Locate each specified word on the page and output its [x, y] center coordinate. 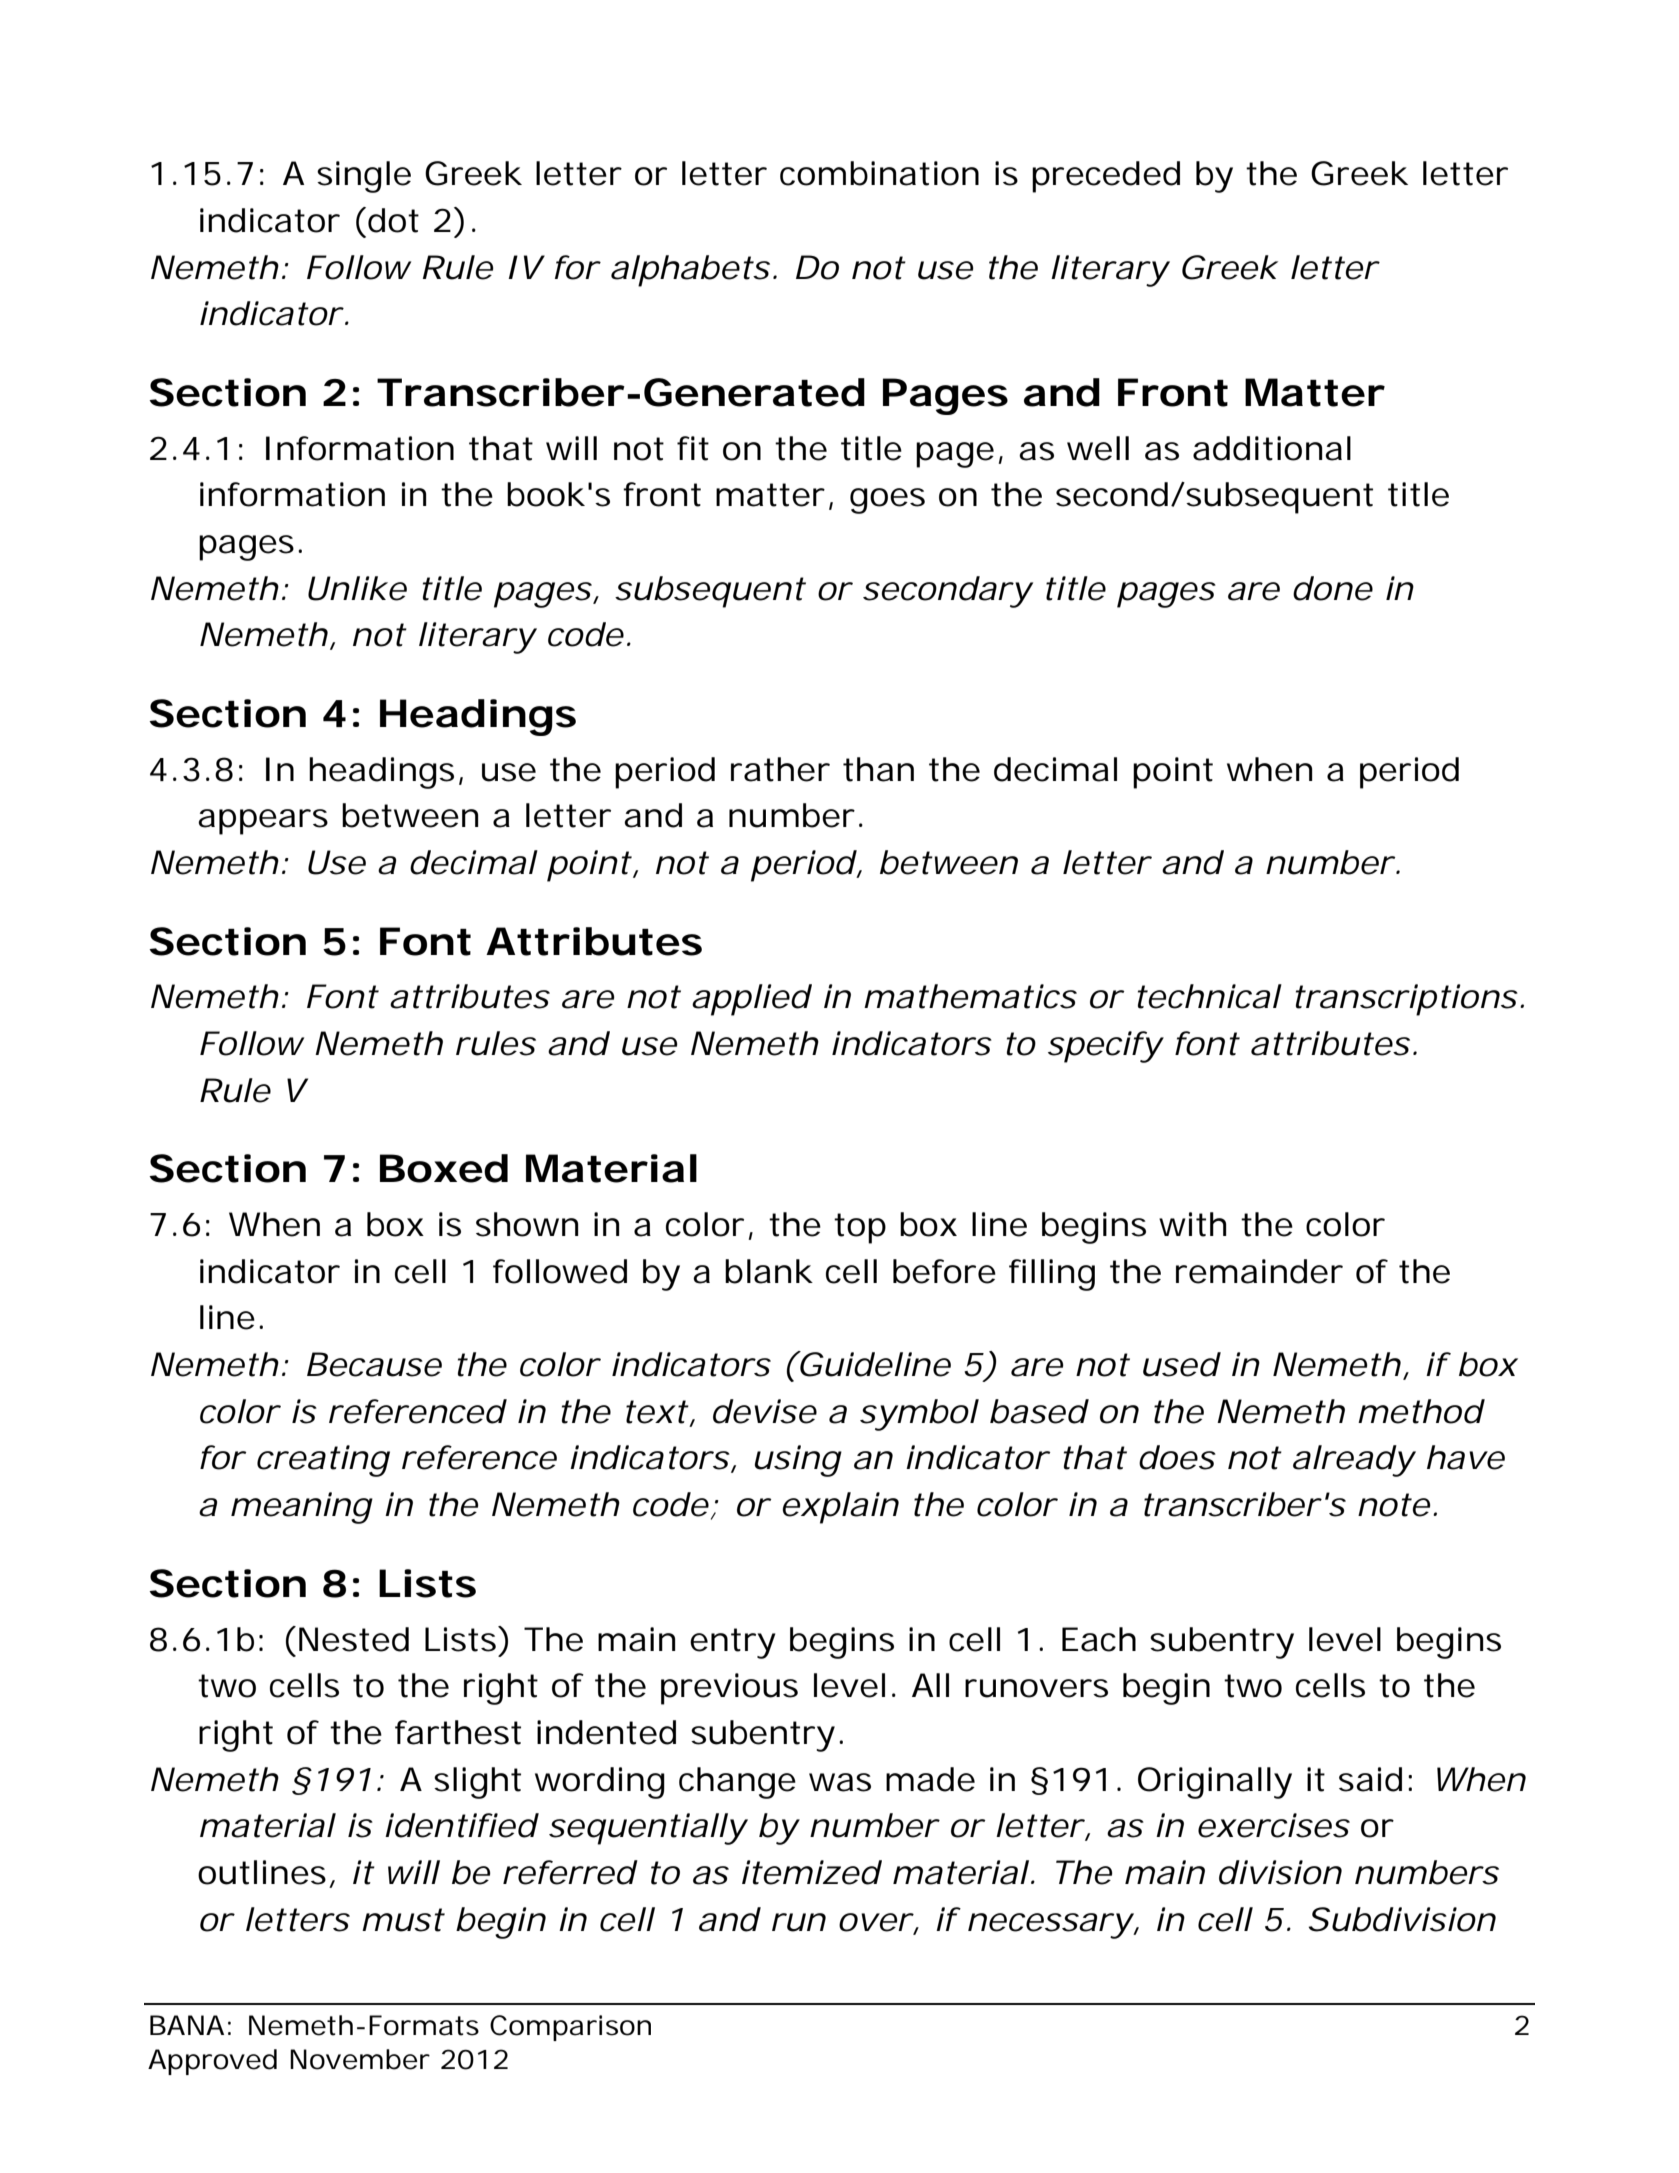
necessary [1050, 1926]
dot [393, 220]
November [360, 2059]
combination [879, 173]
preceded [1106, 177]
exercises [1274, 1825]
